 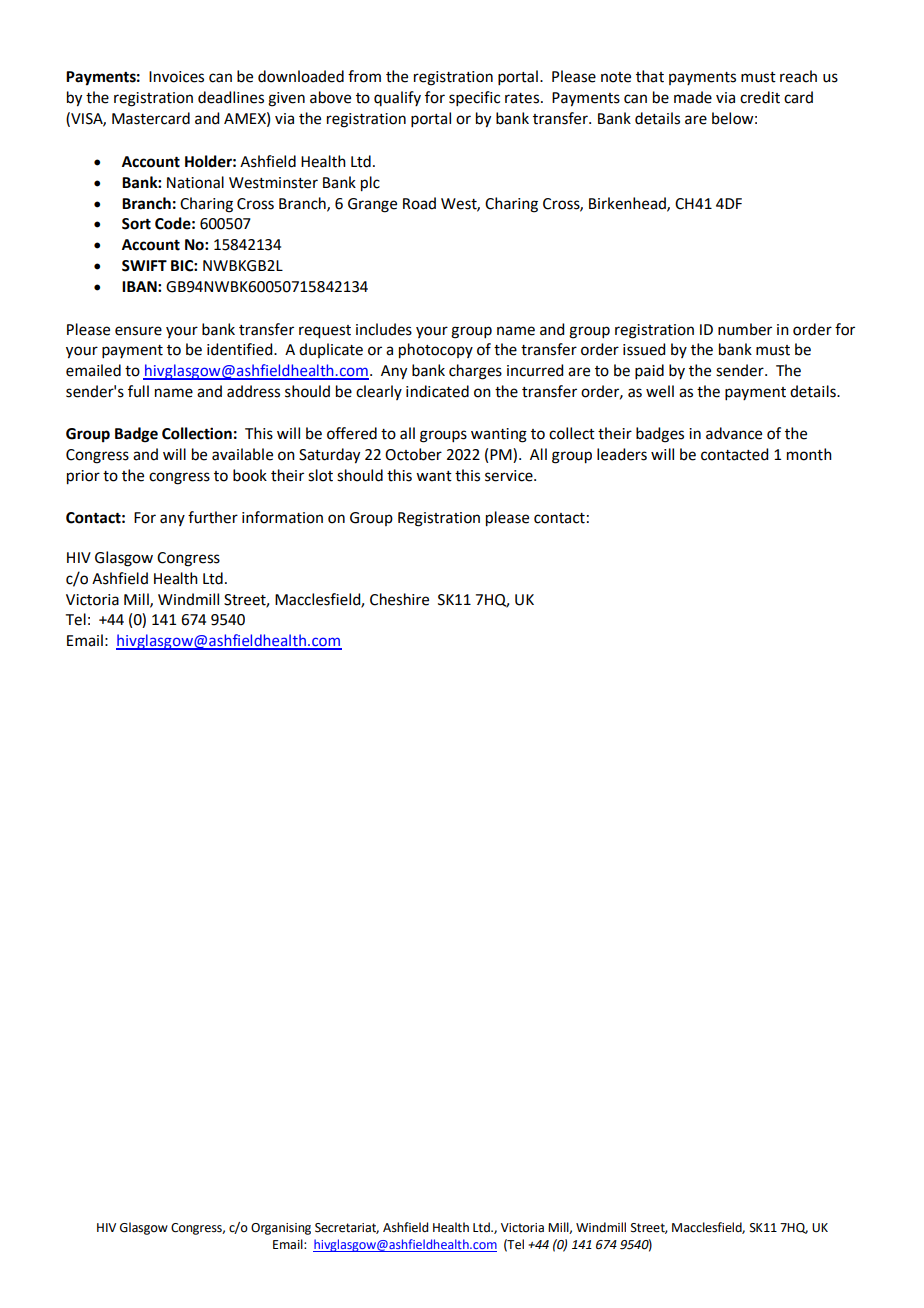 I want to click on Organising, so click(x=281, y=1229).
